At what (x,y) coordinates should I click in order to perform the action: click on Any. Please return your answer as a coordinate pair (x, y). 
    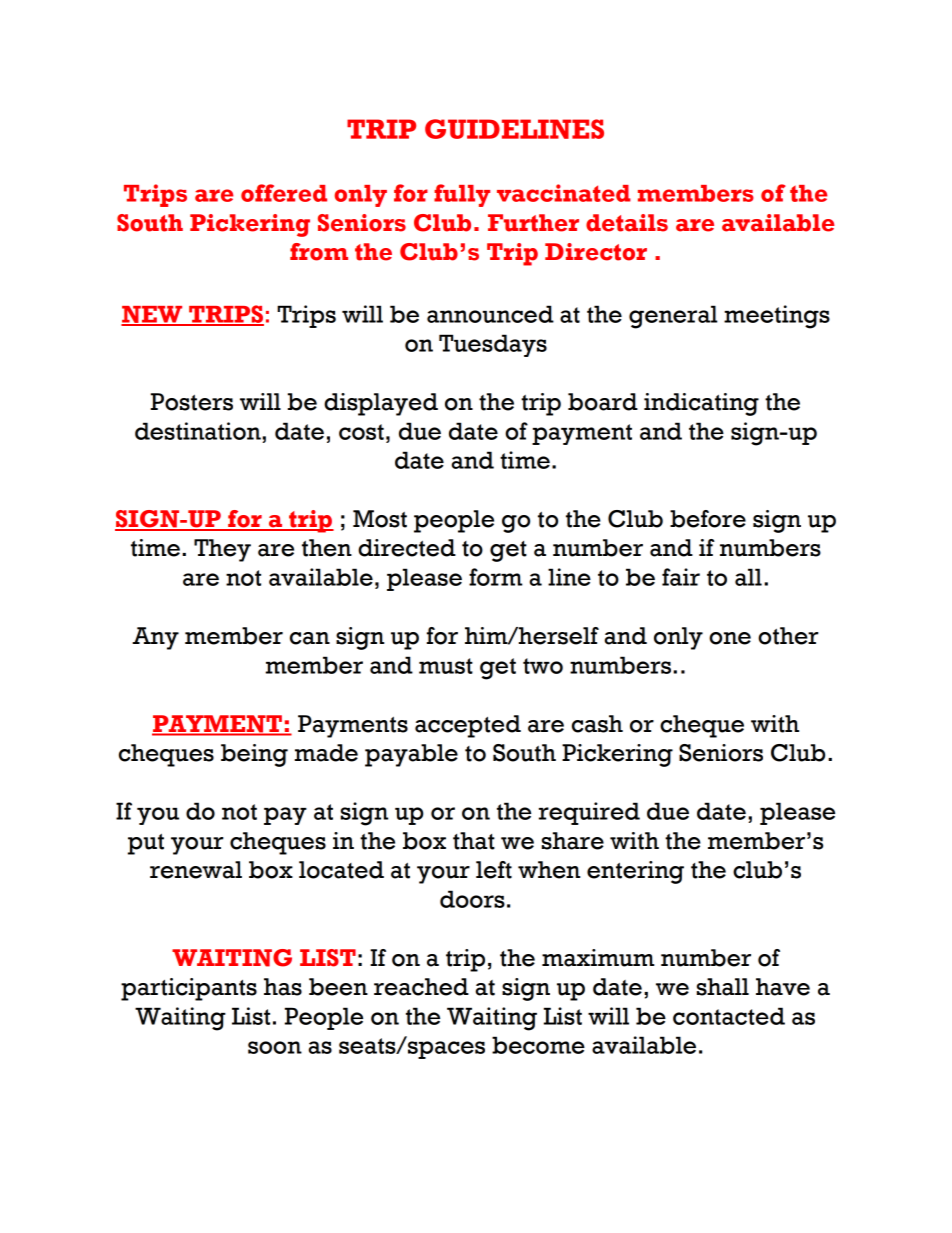
    Looking at the image, I should click on (155, 638).
